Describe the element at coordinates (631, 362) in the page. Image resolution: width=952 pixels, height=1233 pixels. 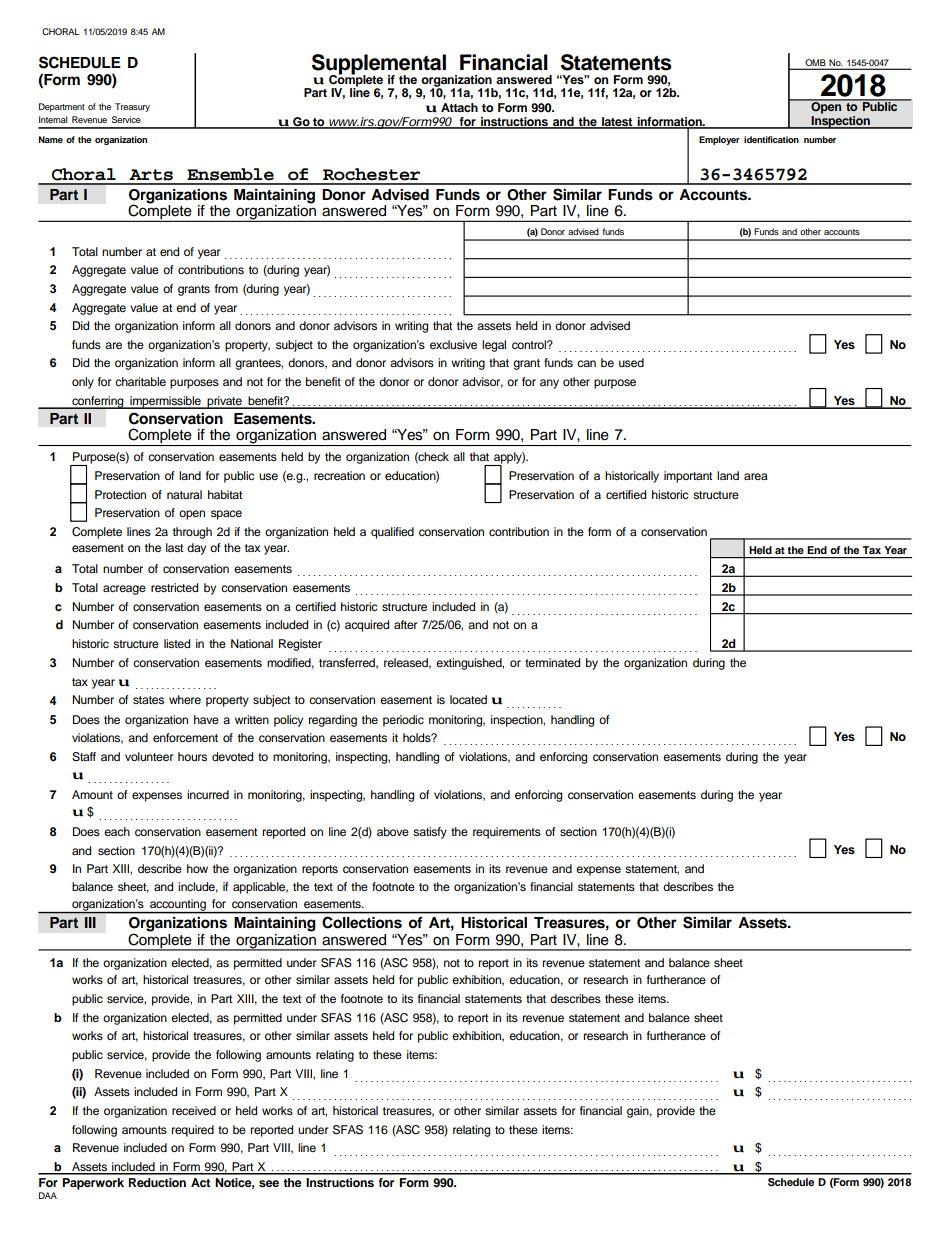
I see `used` at that location.
